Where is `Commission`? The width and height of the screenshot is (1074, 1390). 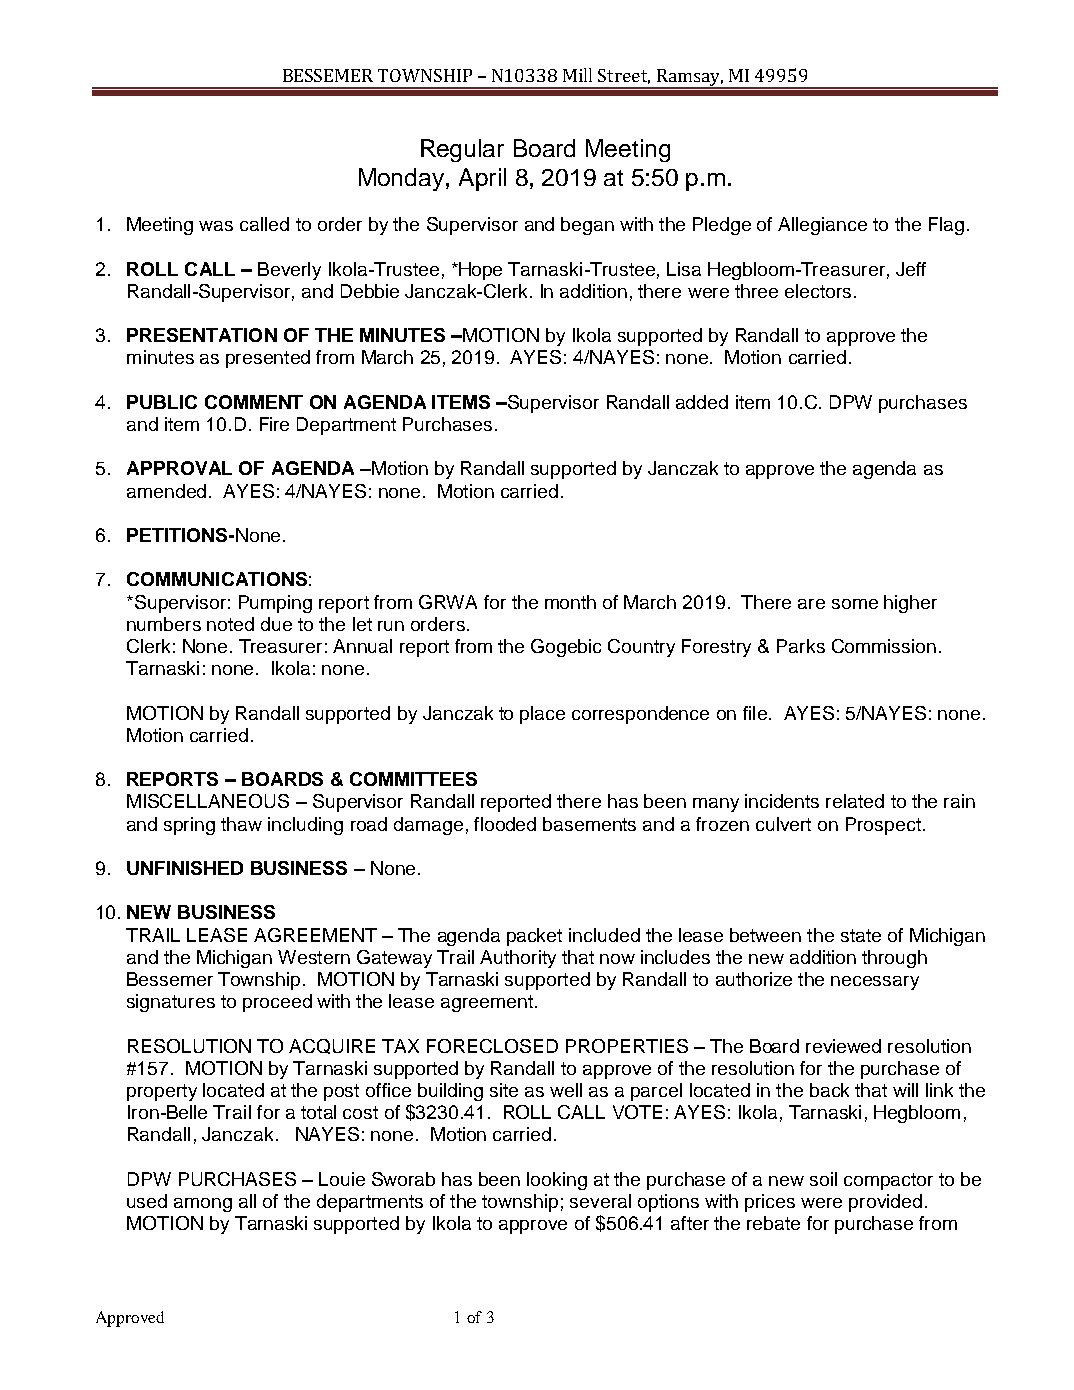
Commission is located at coordinates (884, 646).
